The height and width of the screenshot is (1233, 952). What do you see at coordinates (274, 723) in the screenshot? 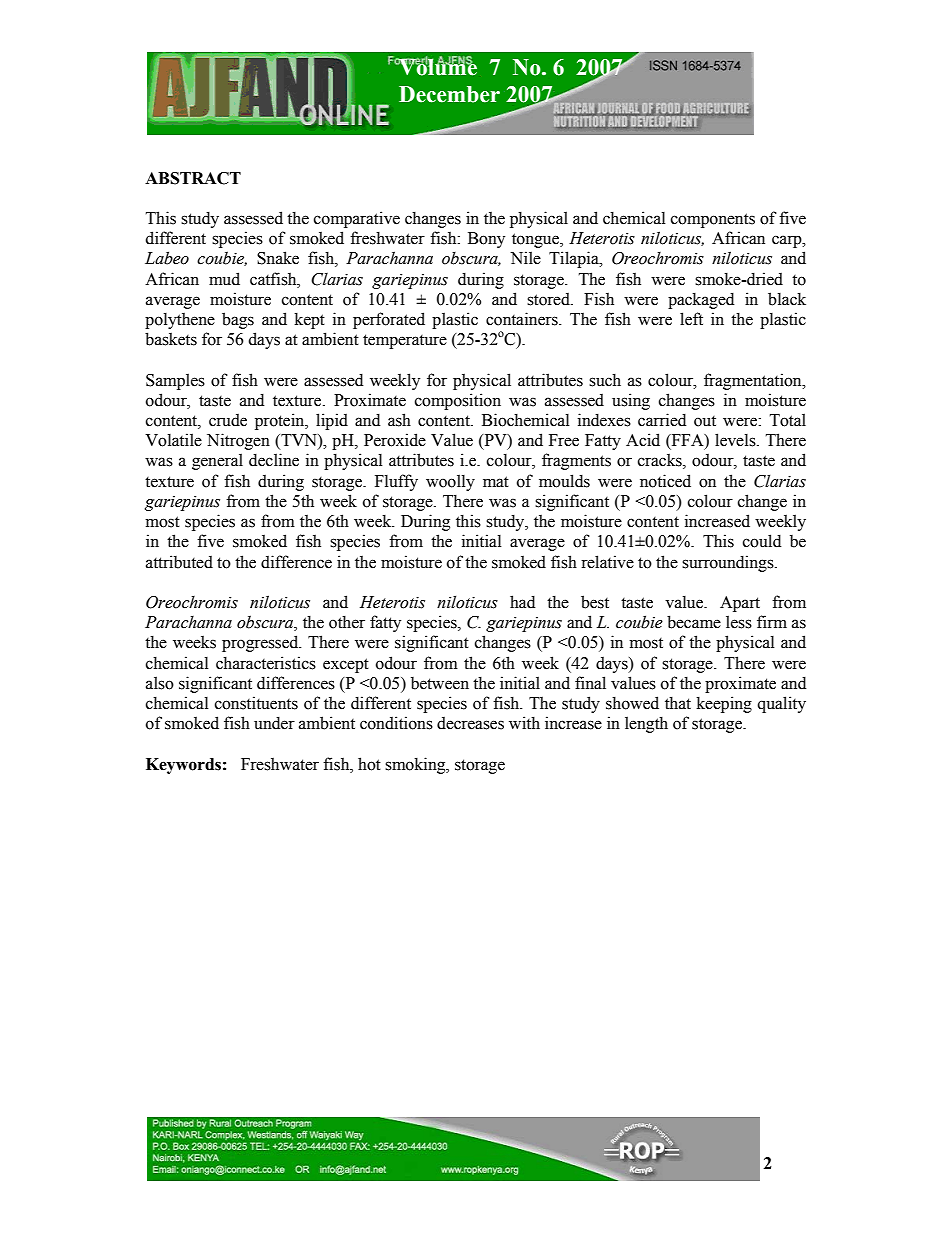
I see `under` at bounding box center [274, 723].
